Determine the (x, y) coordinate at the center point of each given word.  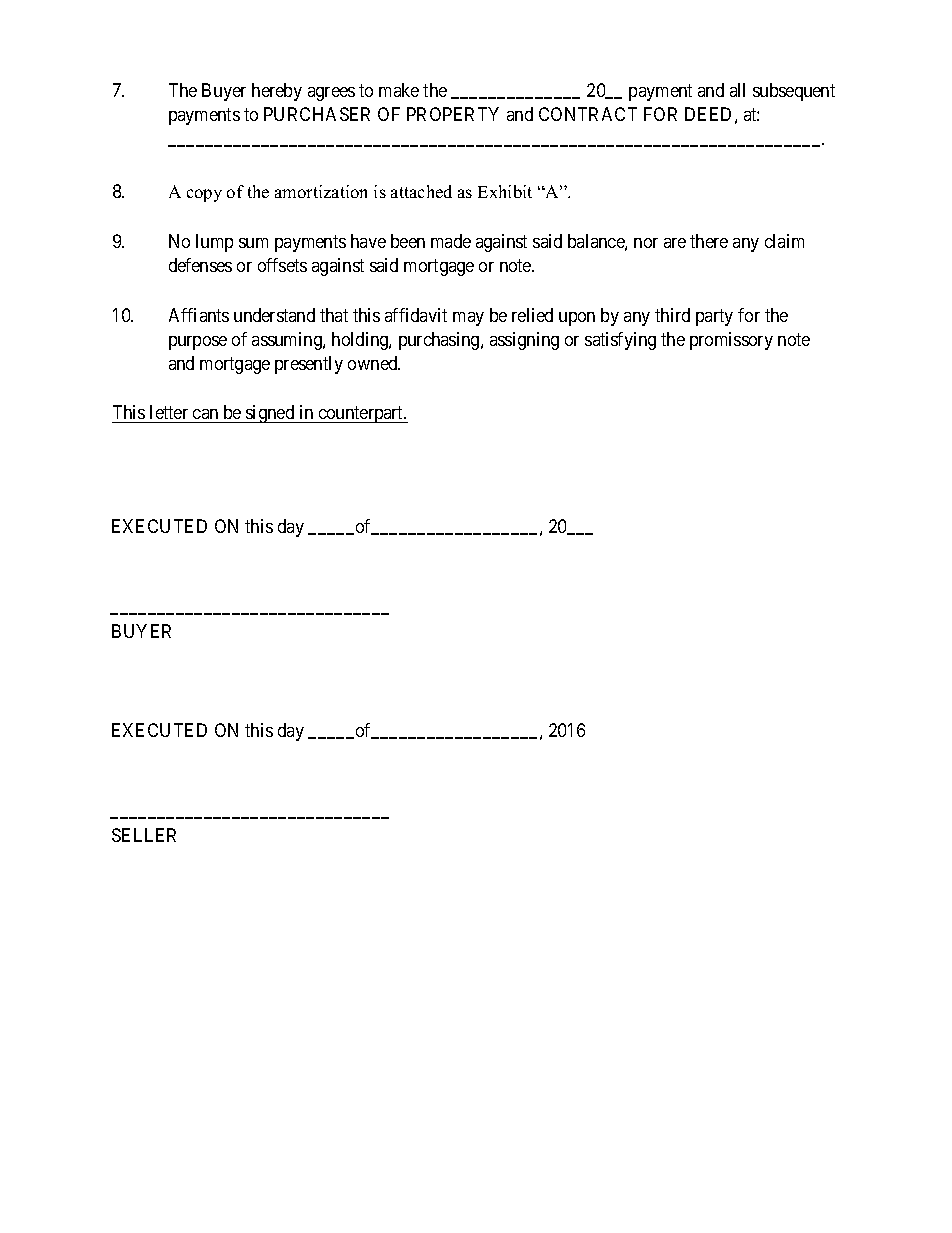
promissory (731, 341)
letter (169, 412)
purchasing (440, 341)
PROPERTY (453, 114)
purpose (198, 343)
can (205, 414)
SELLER (144, 835)
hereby (277, 92)
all (737, 90)
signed (270, 414)
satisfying (620, 341)
